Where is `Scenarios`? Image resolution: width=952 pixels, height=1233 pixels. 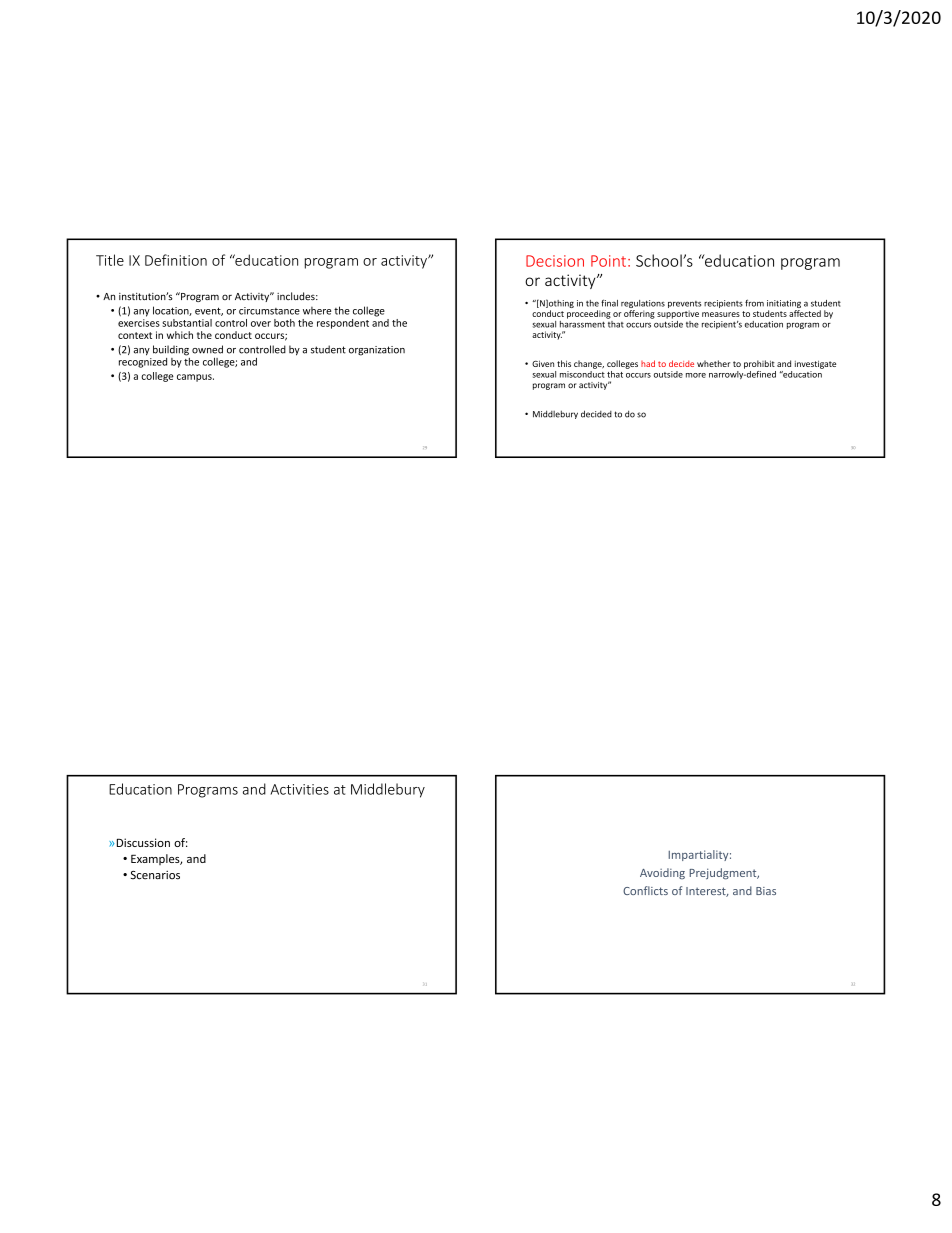 Scenarios is located at coordinates (155, 875).
